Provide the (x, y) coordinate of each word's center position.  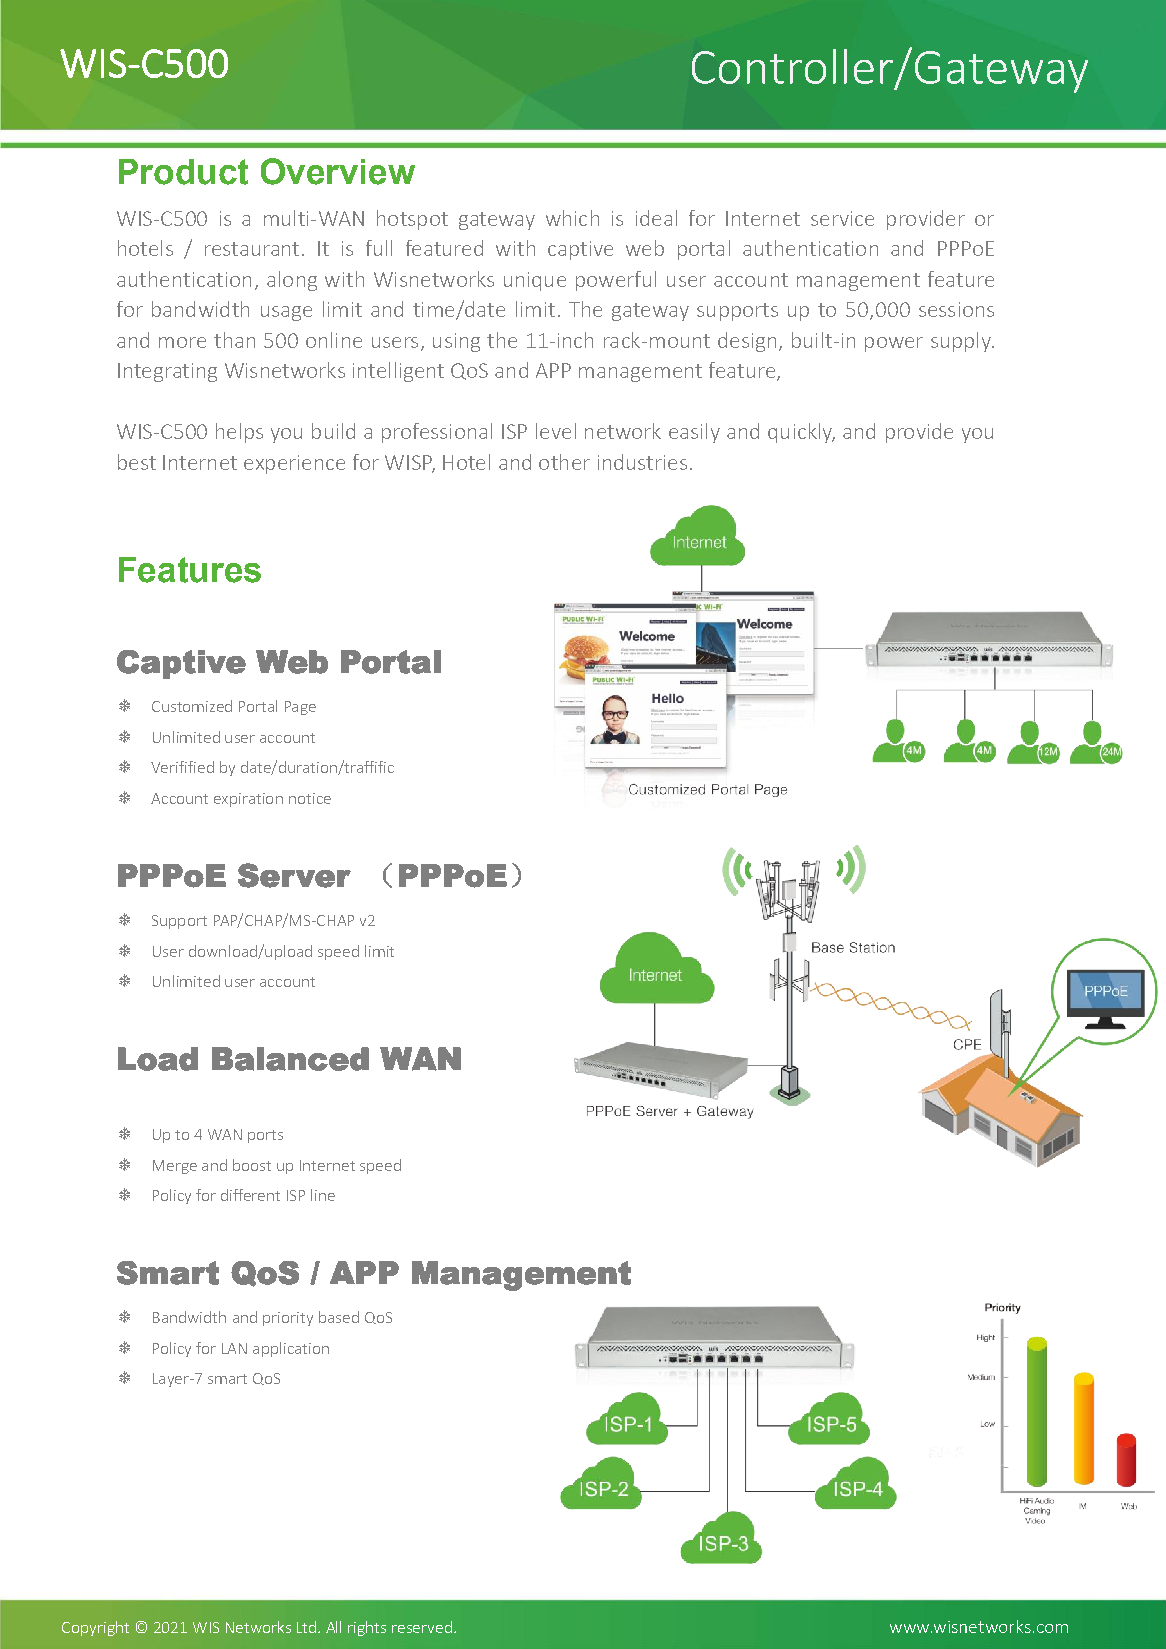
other (564, 462)
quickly (801, 433)
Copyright (95, 1628)
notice (310, 798)
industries (642, 462)
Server (294, 875)
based (339, 1317)
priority (288, 1319)
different (250, 1195)
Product (183, 172)
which (572, 218)
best (137, 462)
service (842, 218)
